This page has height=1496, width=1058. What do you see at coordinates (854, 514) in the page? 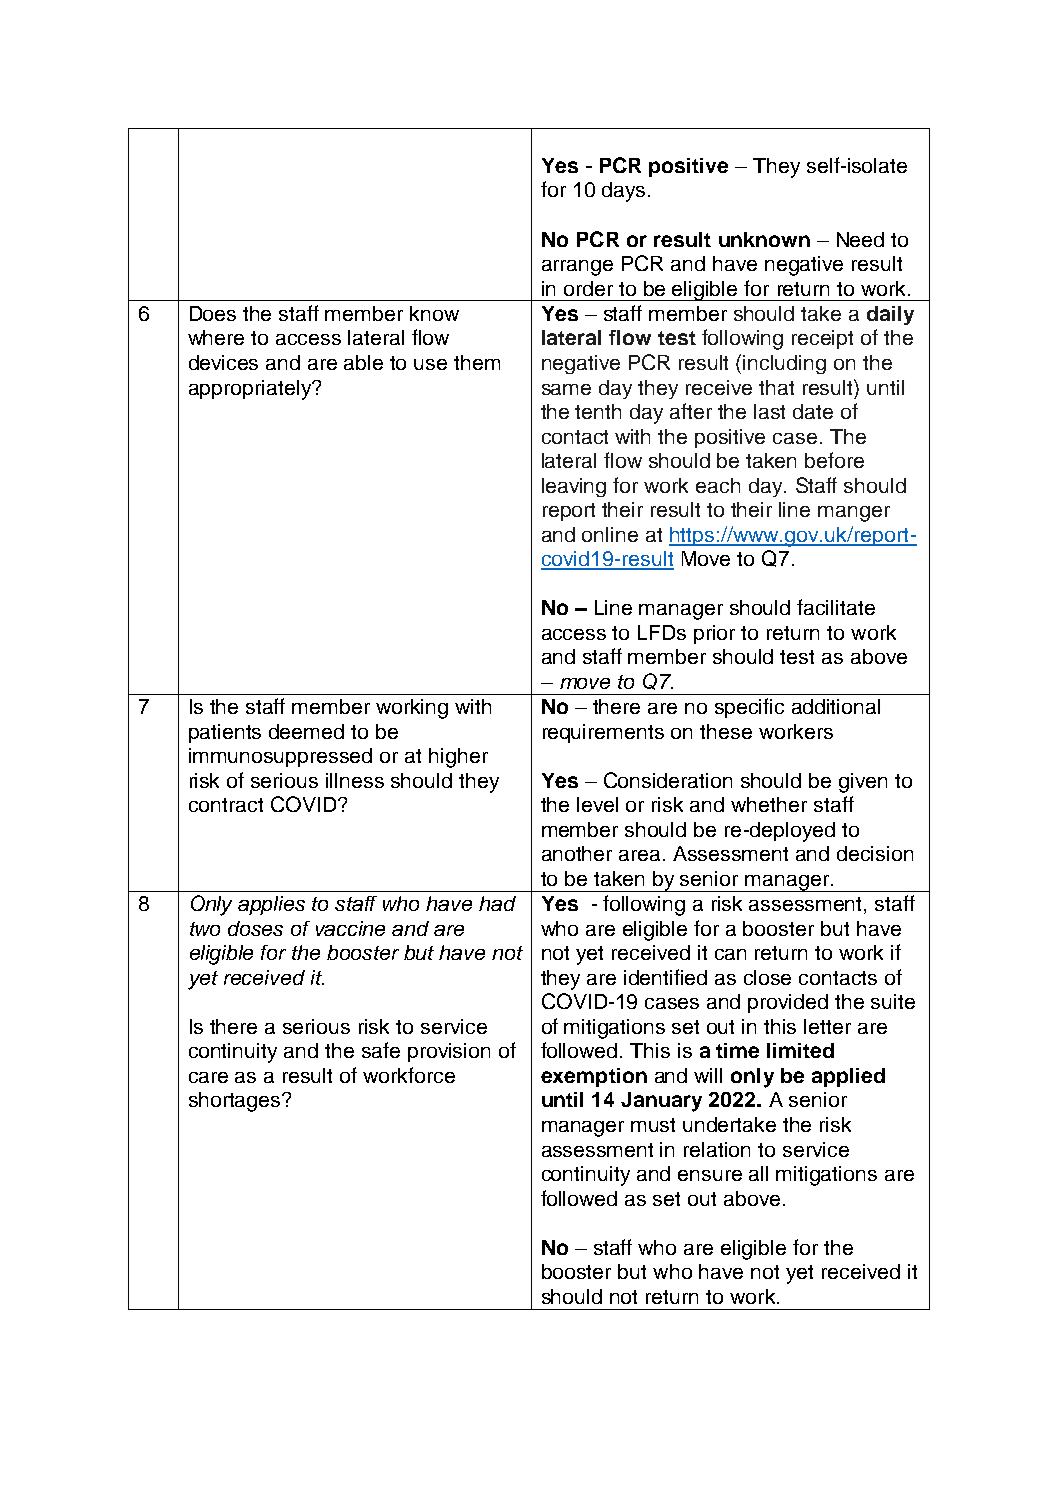
I see `manger` at bounding box center [854, 514].
